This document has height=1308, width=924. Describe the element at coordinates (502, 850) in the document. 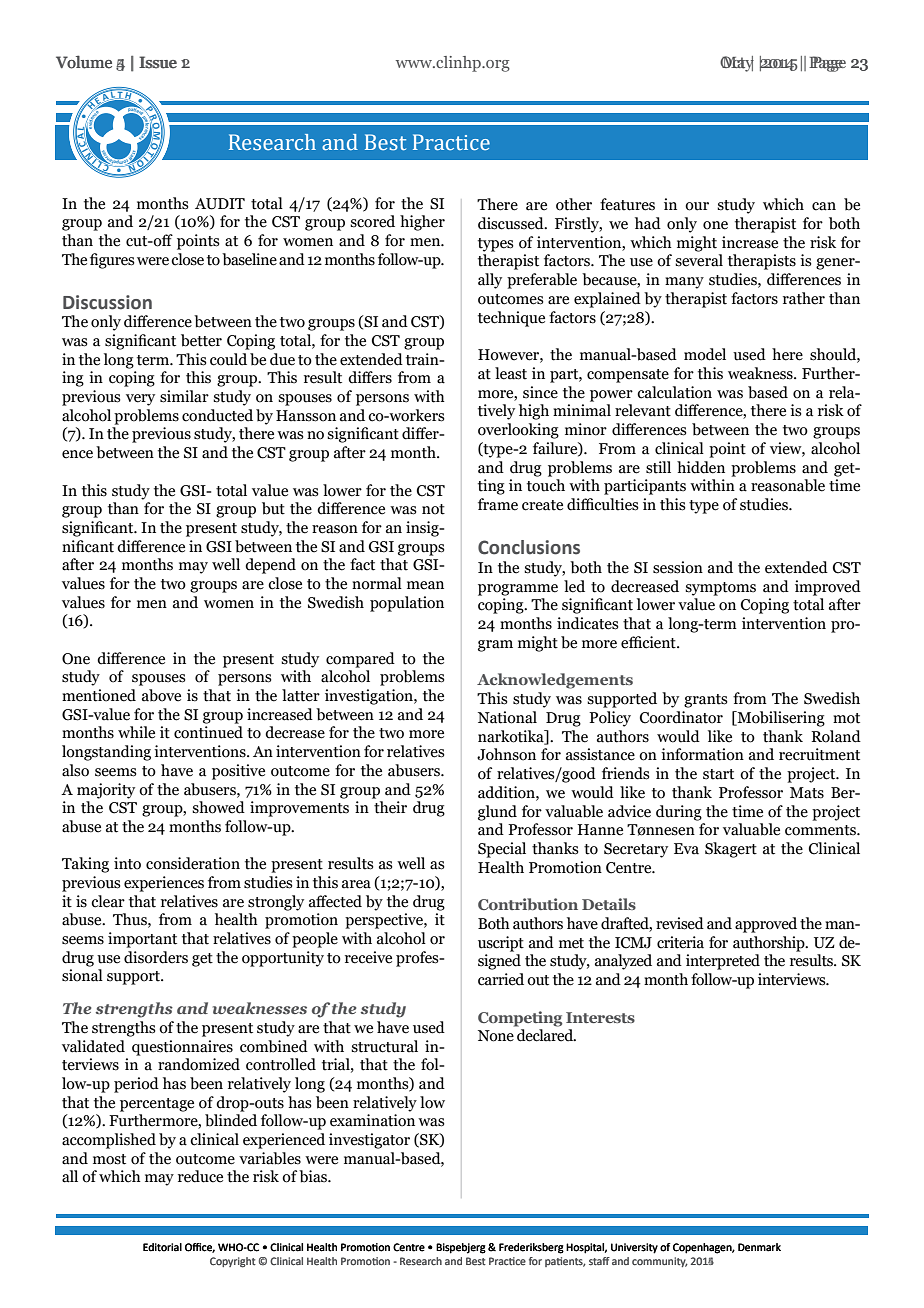

I see `Special` at that location.
